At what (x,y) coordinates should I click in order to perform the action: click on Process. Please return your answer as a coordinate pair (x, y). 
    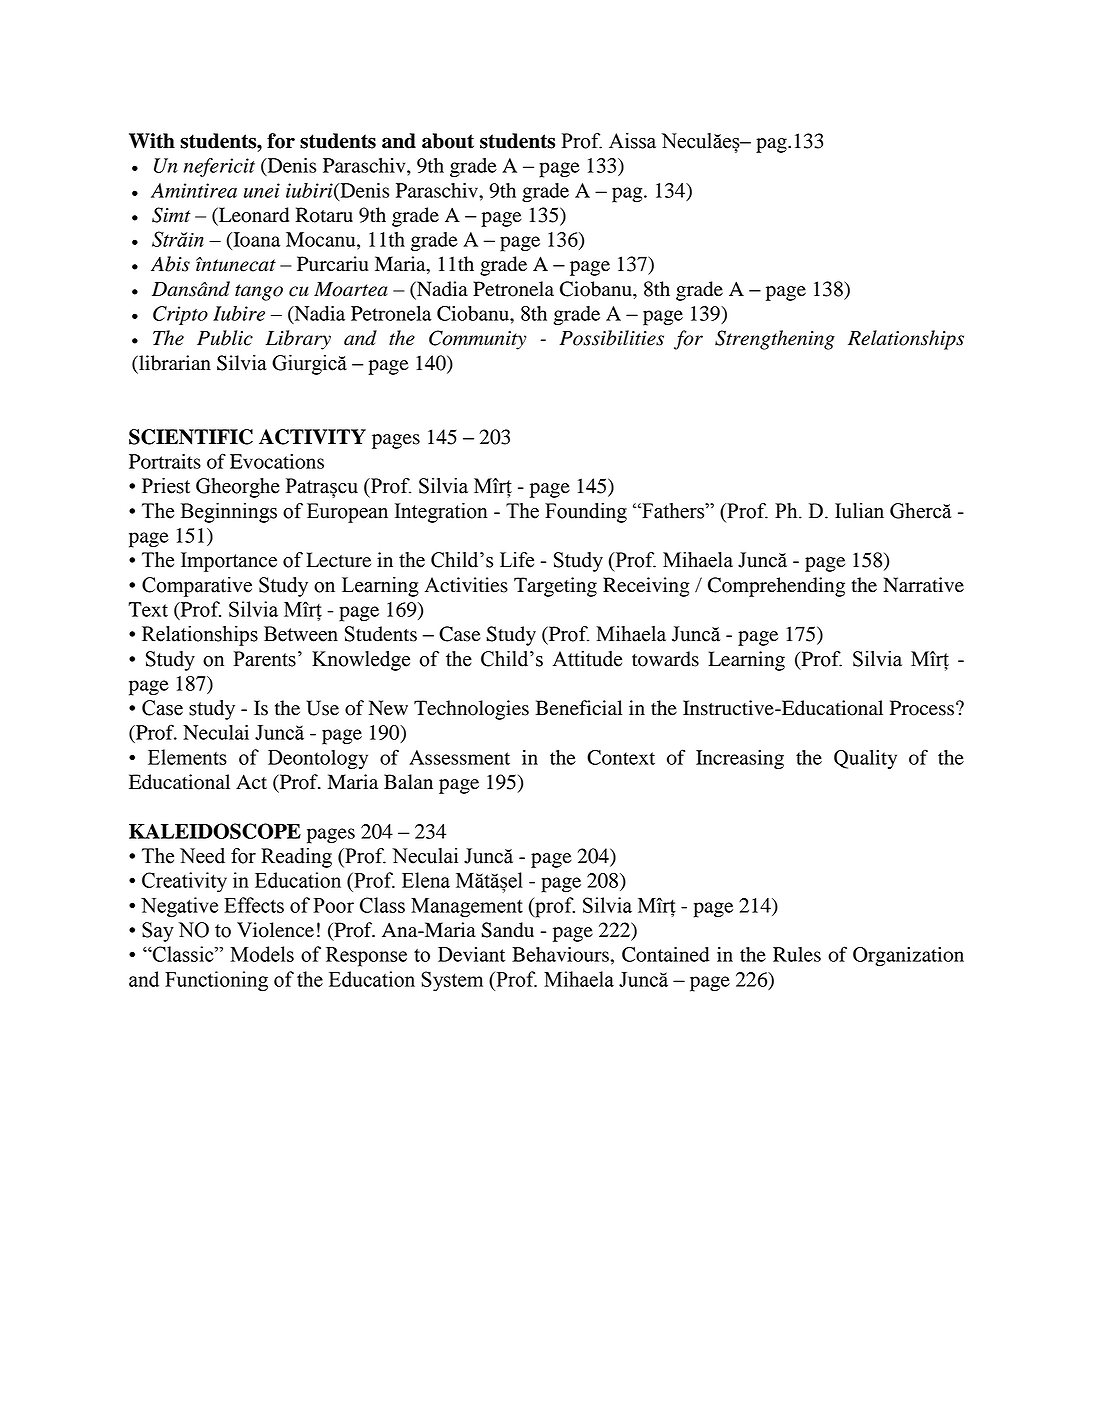
    Looking at the image, I should click on (922, 708).
